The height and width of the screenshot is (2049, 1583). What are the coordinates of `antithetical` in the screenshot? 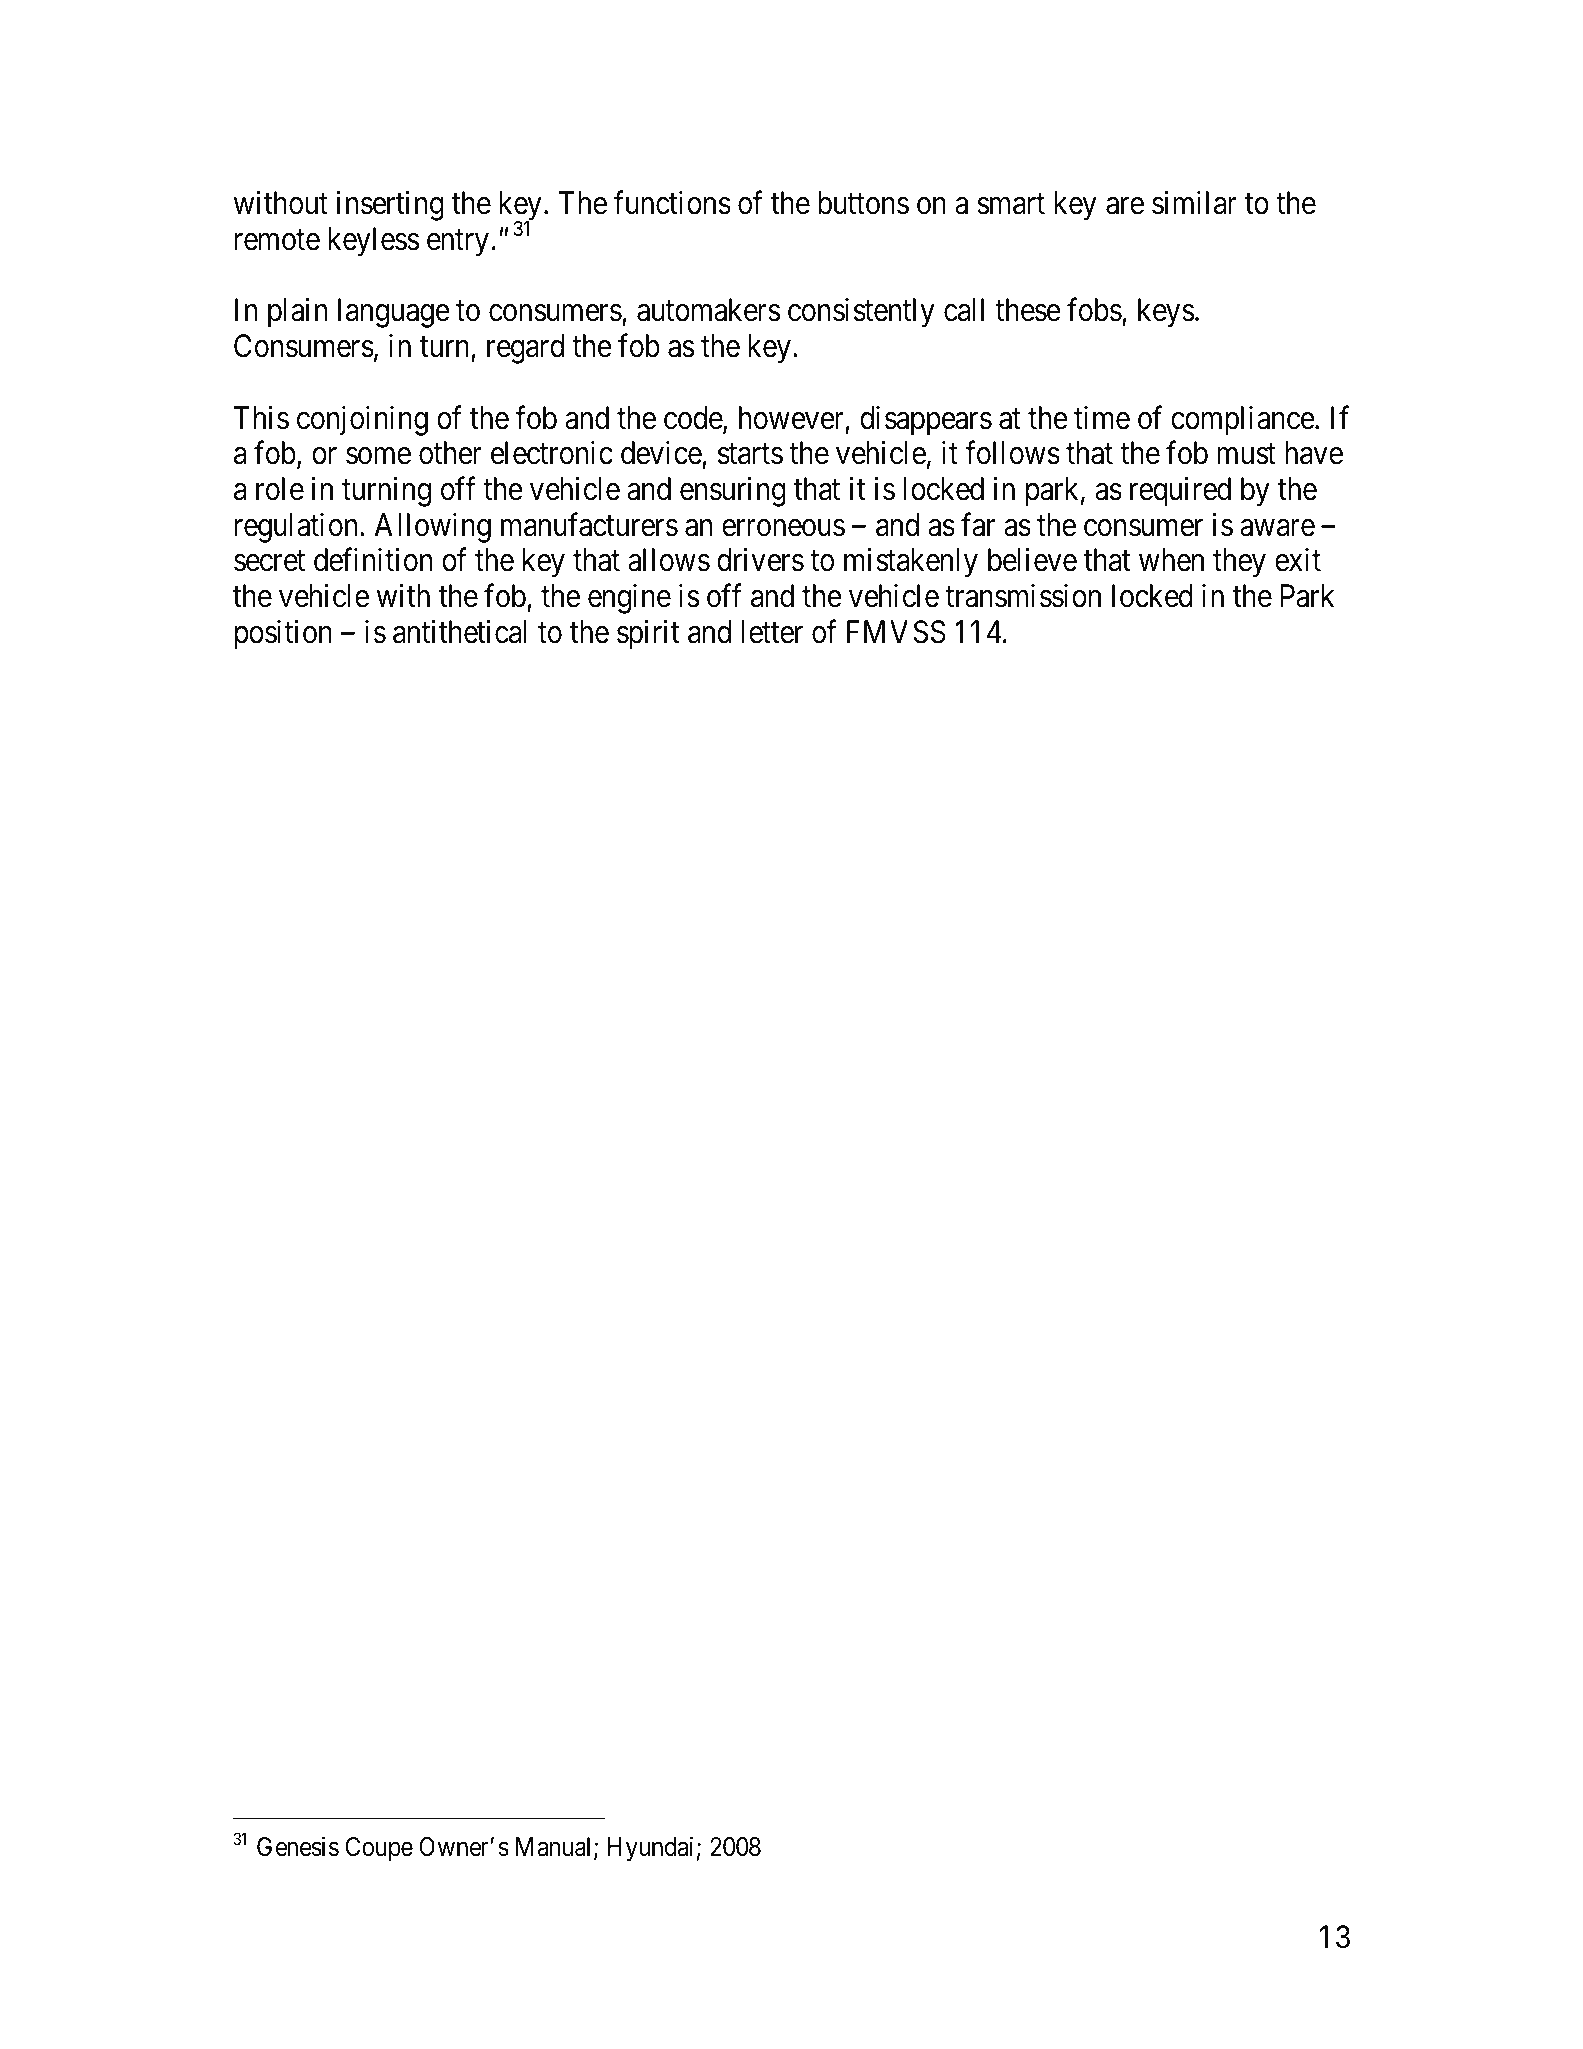 It's located at (459, 632).
